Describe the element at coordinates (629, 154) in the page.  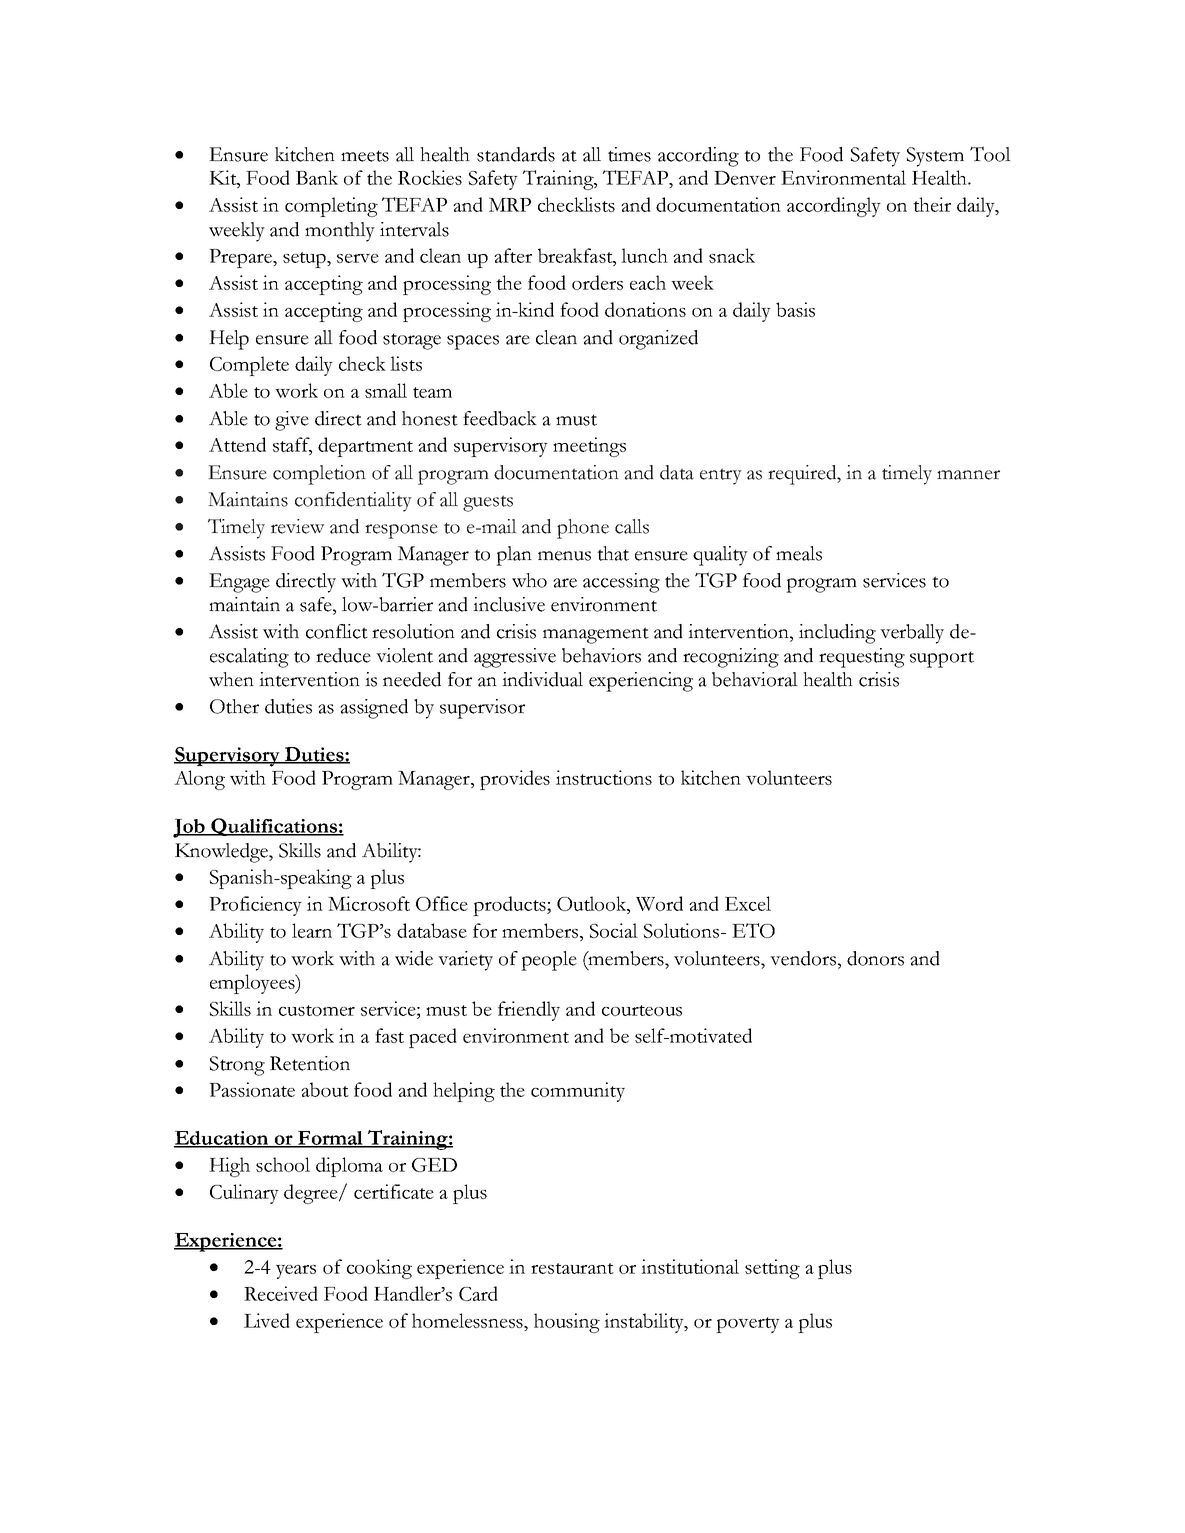
I see `times` at that location.
